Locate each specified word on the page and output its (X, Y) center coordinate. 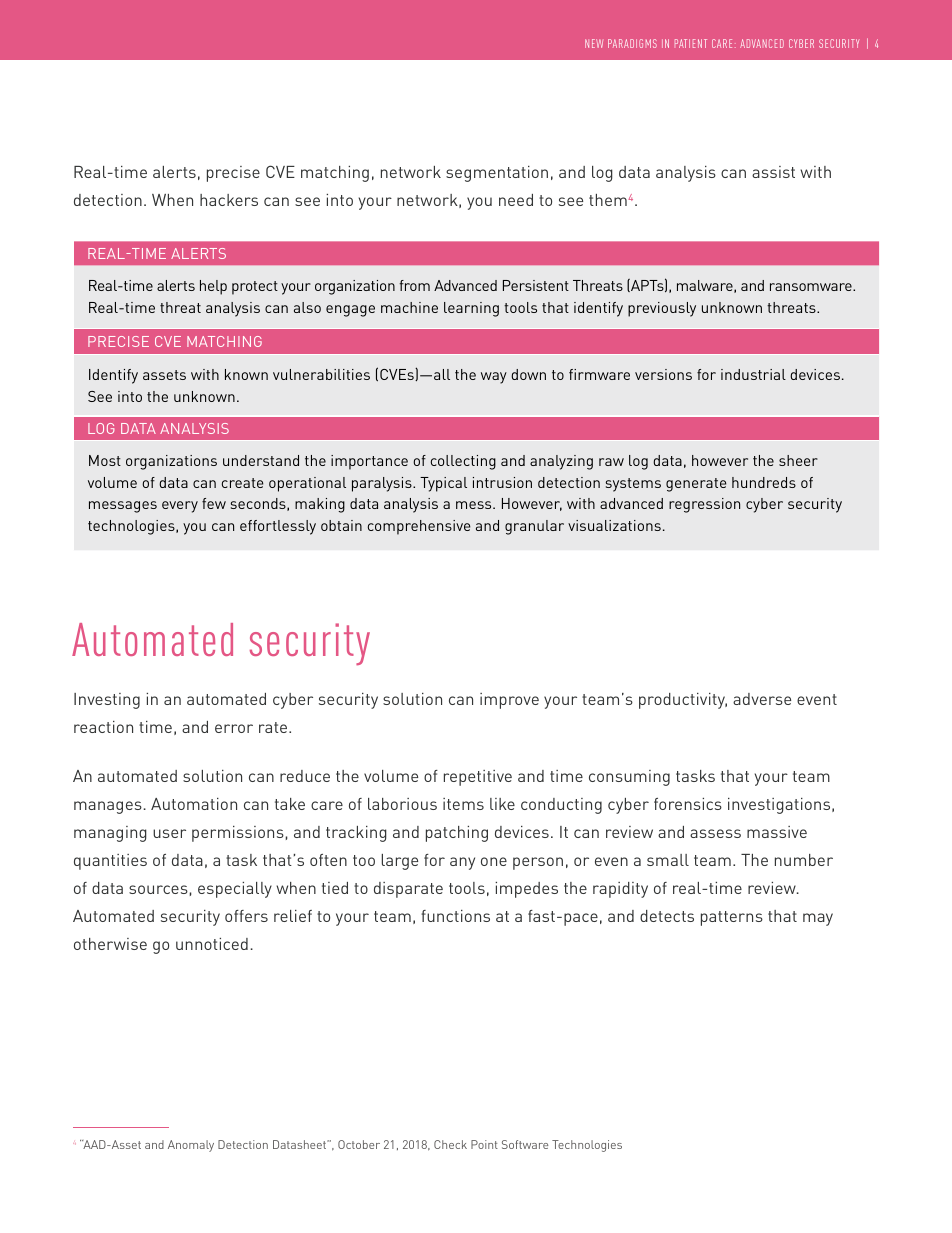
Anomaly (191, 1146)
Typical (443, 484)
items (463, 804)
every (180, 507)
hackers (229, 200)
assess (715, 833)
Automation (194, 804)
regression (704, 505)
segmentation (497, 174)
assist (773, 172)
